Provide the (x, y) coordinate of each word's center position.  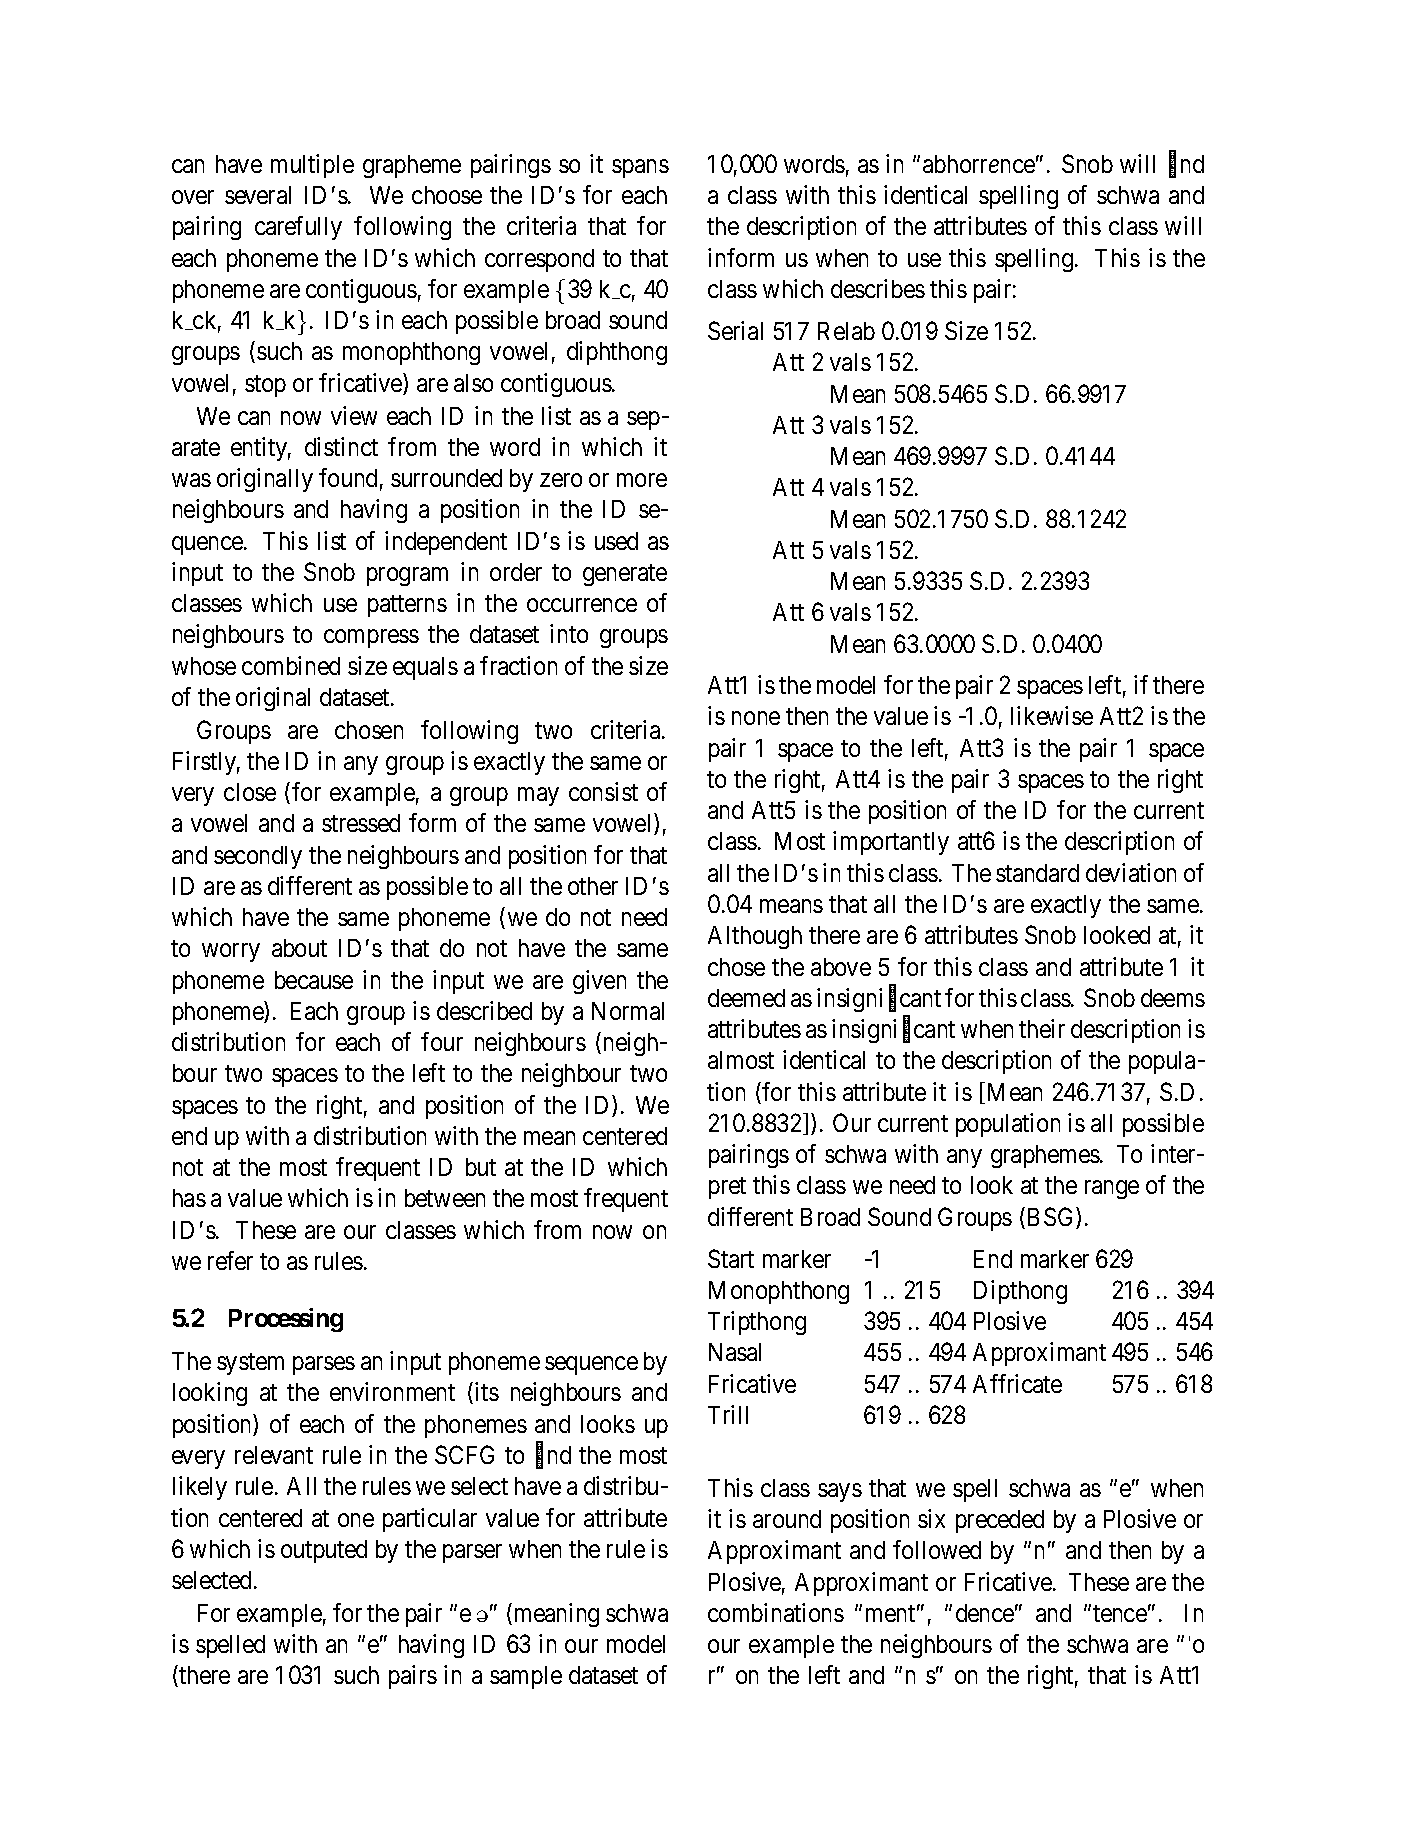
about (299, 948)
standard (1037, 873)
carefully (298, 228)
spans (640, 168)
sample (526, 1677)
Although (755, 937)
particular (430, 1520)
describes (878, 288)
